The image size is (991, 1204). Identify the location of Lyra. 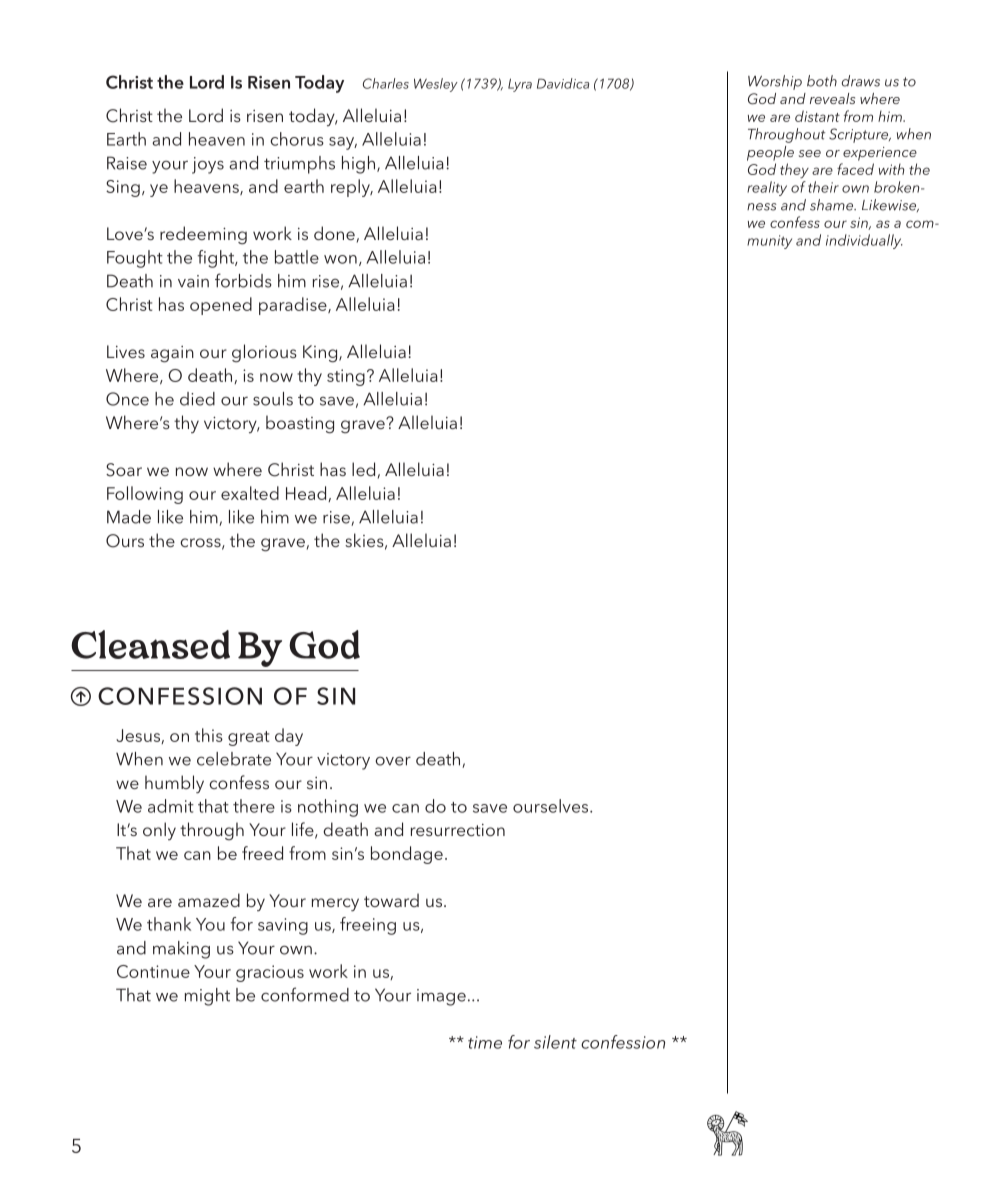
(520, 85).
